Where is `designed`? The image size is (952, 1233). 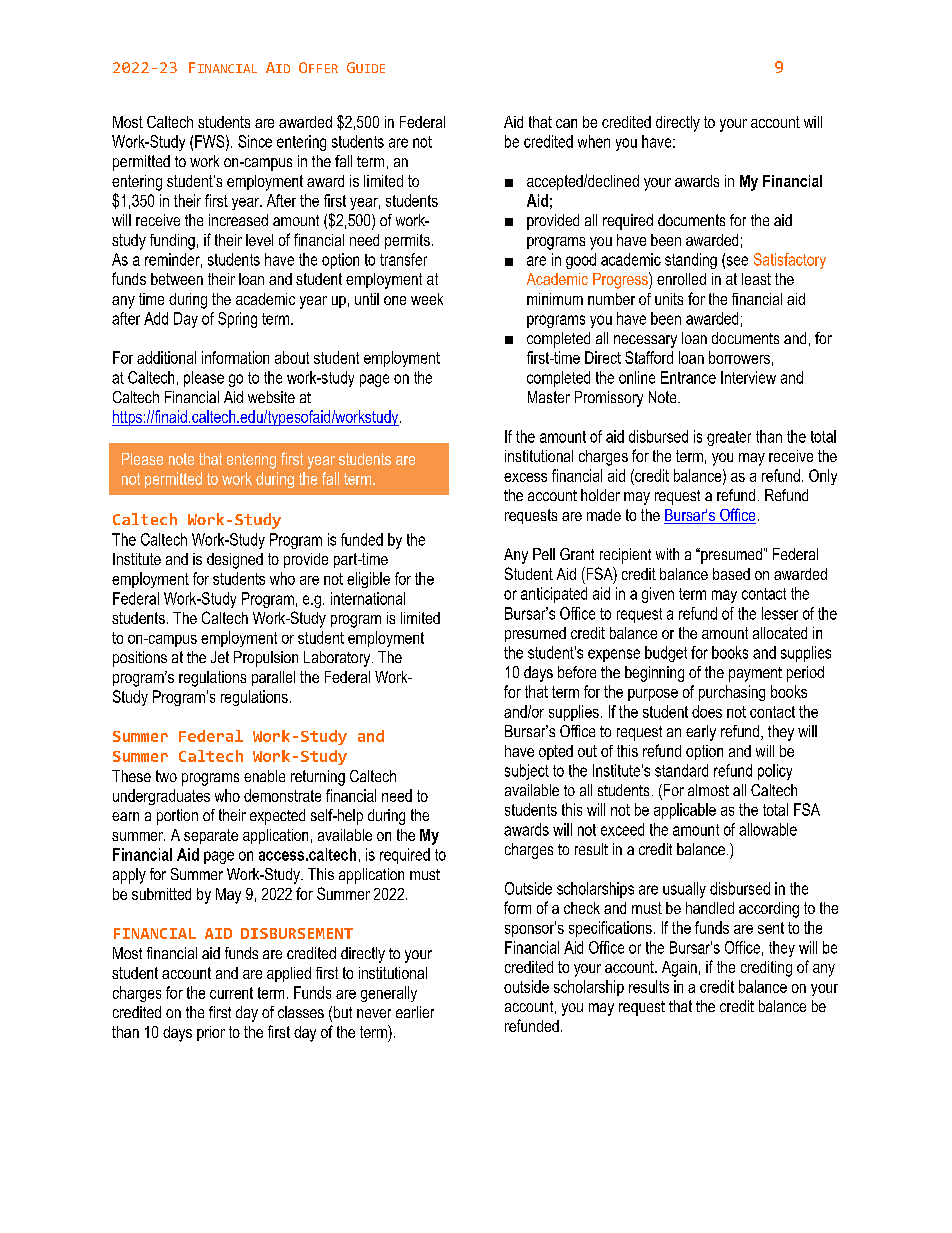
designed is located at coordinates (235, 561).
